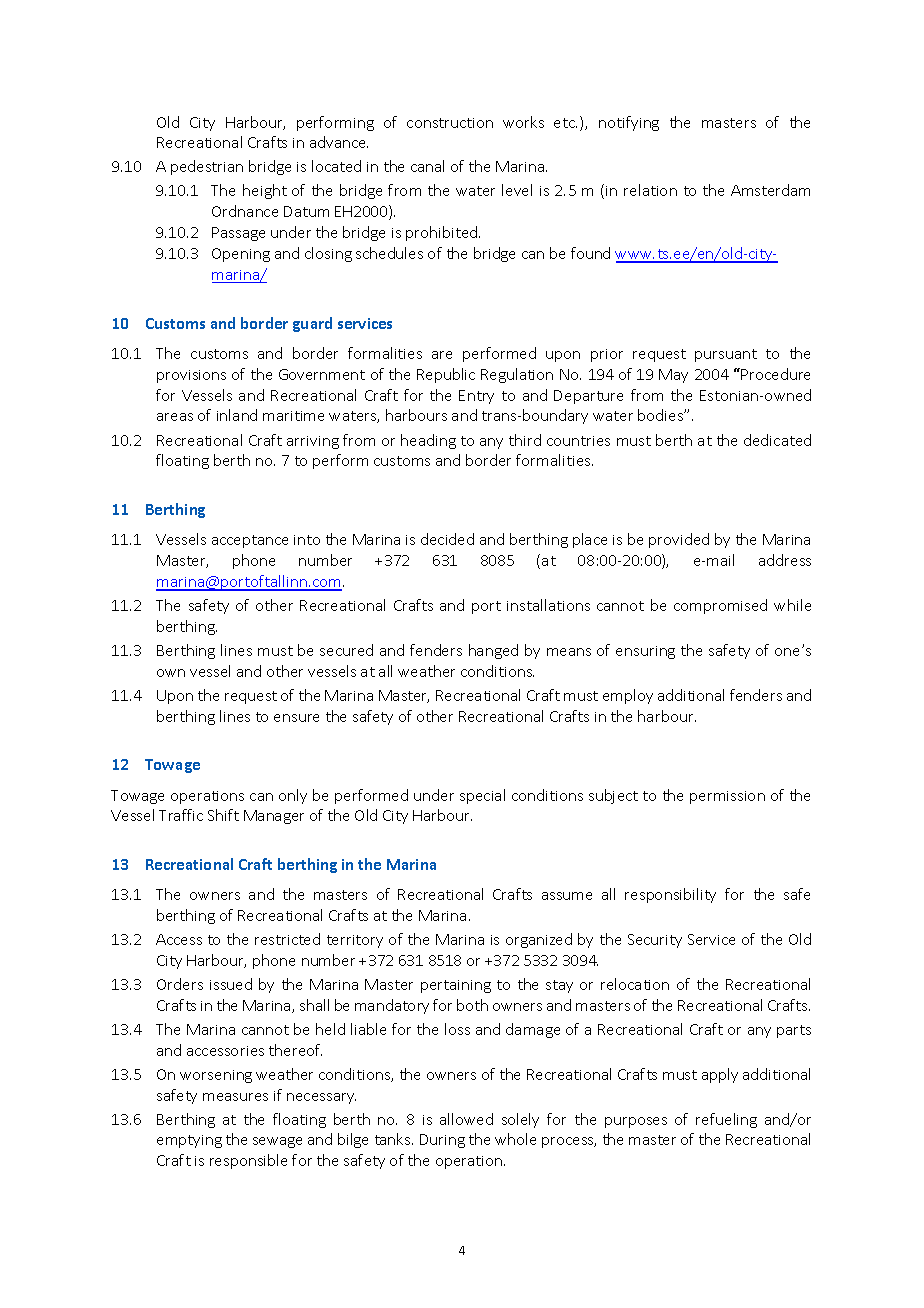 The image size is (924, 1308). I want to click on assume, so click(567, 896).
